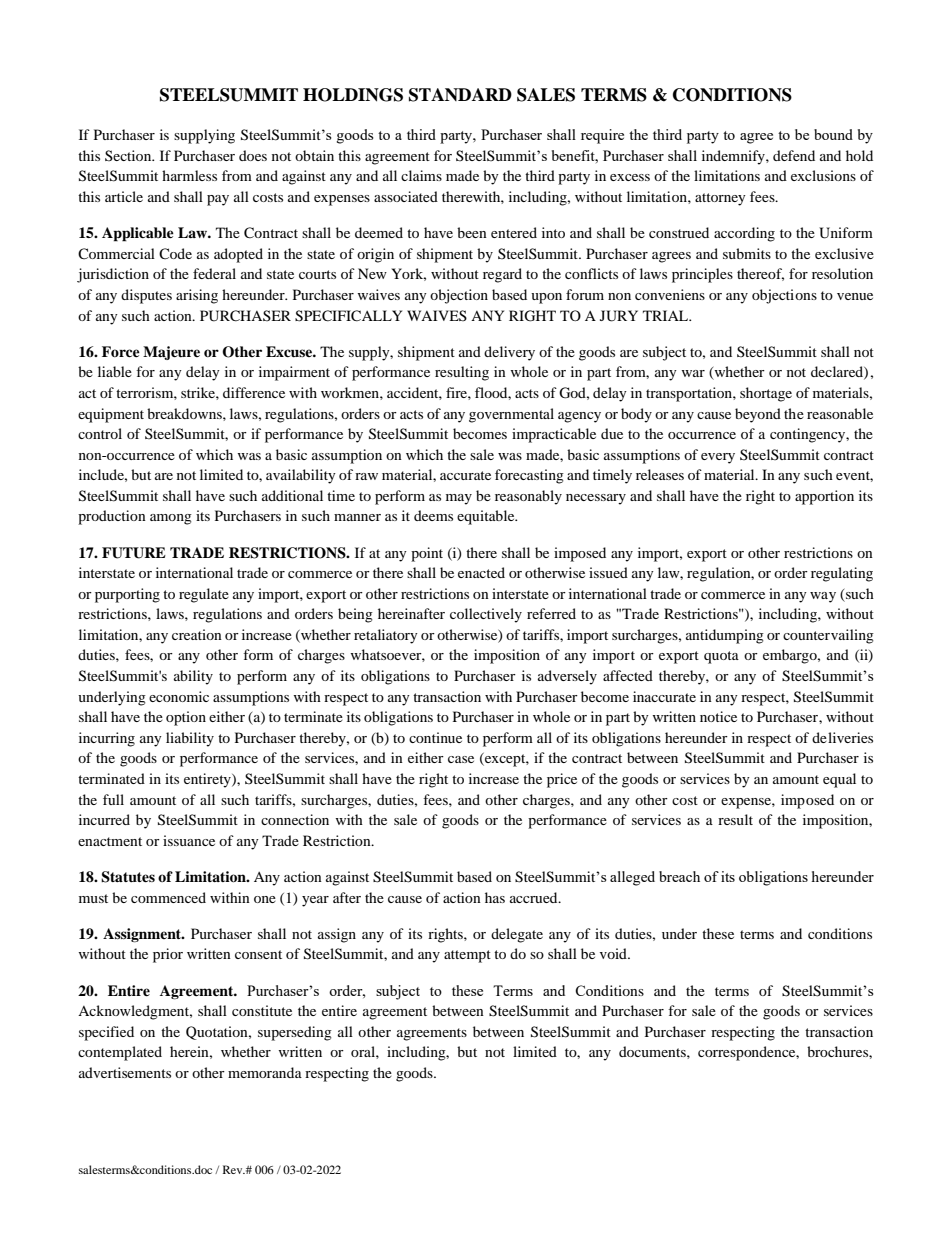 The image size is (952, 1233). What do you see at coordinates (129, 155) in the screenshot?
I see `Section` at bounding box center [129, 155].
